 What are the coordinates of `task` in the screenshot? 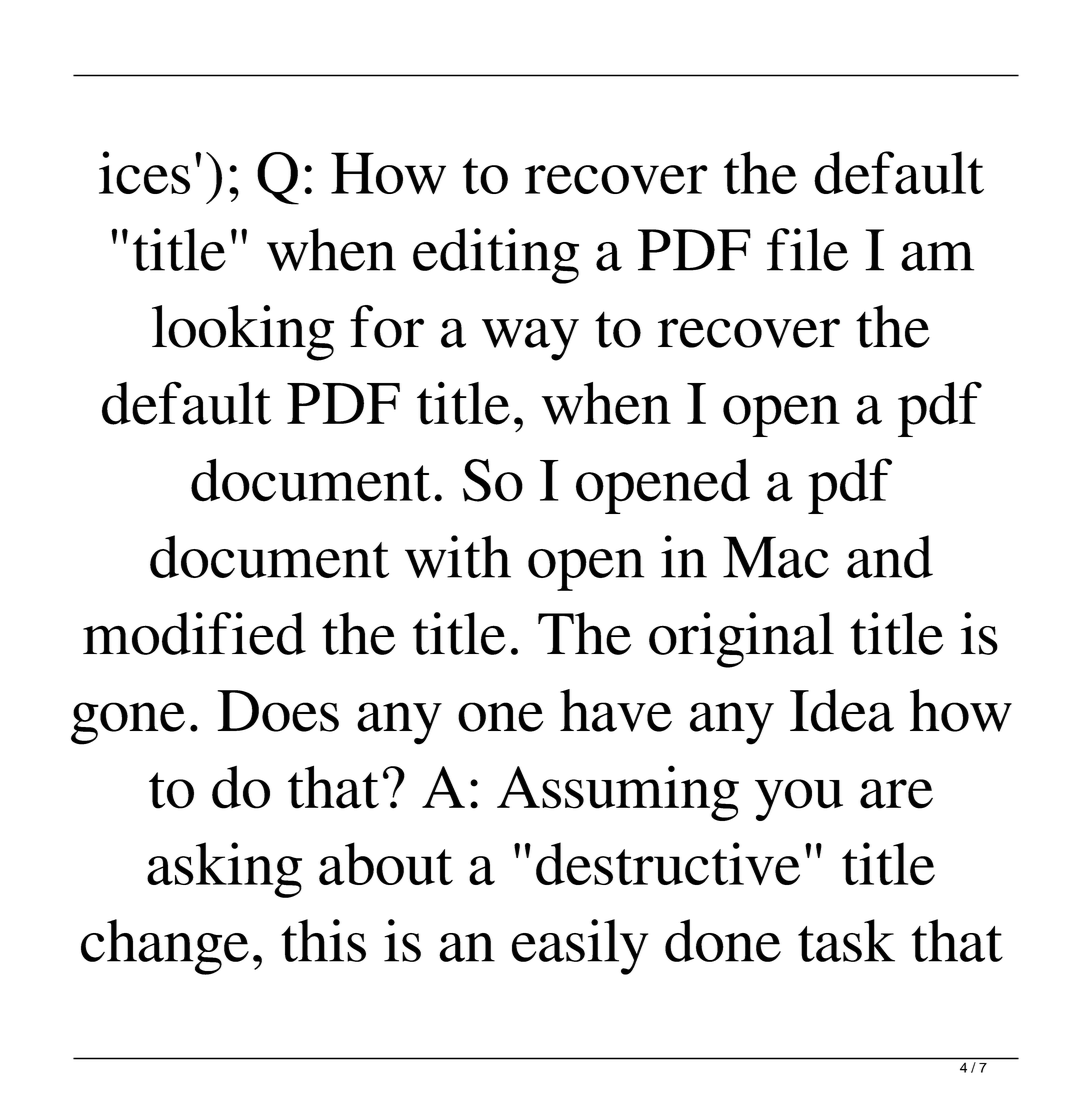 It's located at (846, 940).
